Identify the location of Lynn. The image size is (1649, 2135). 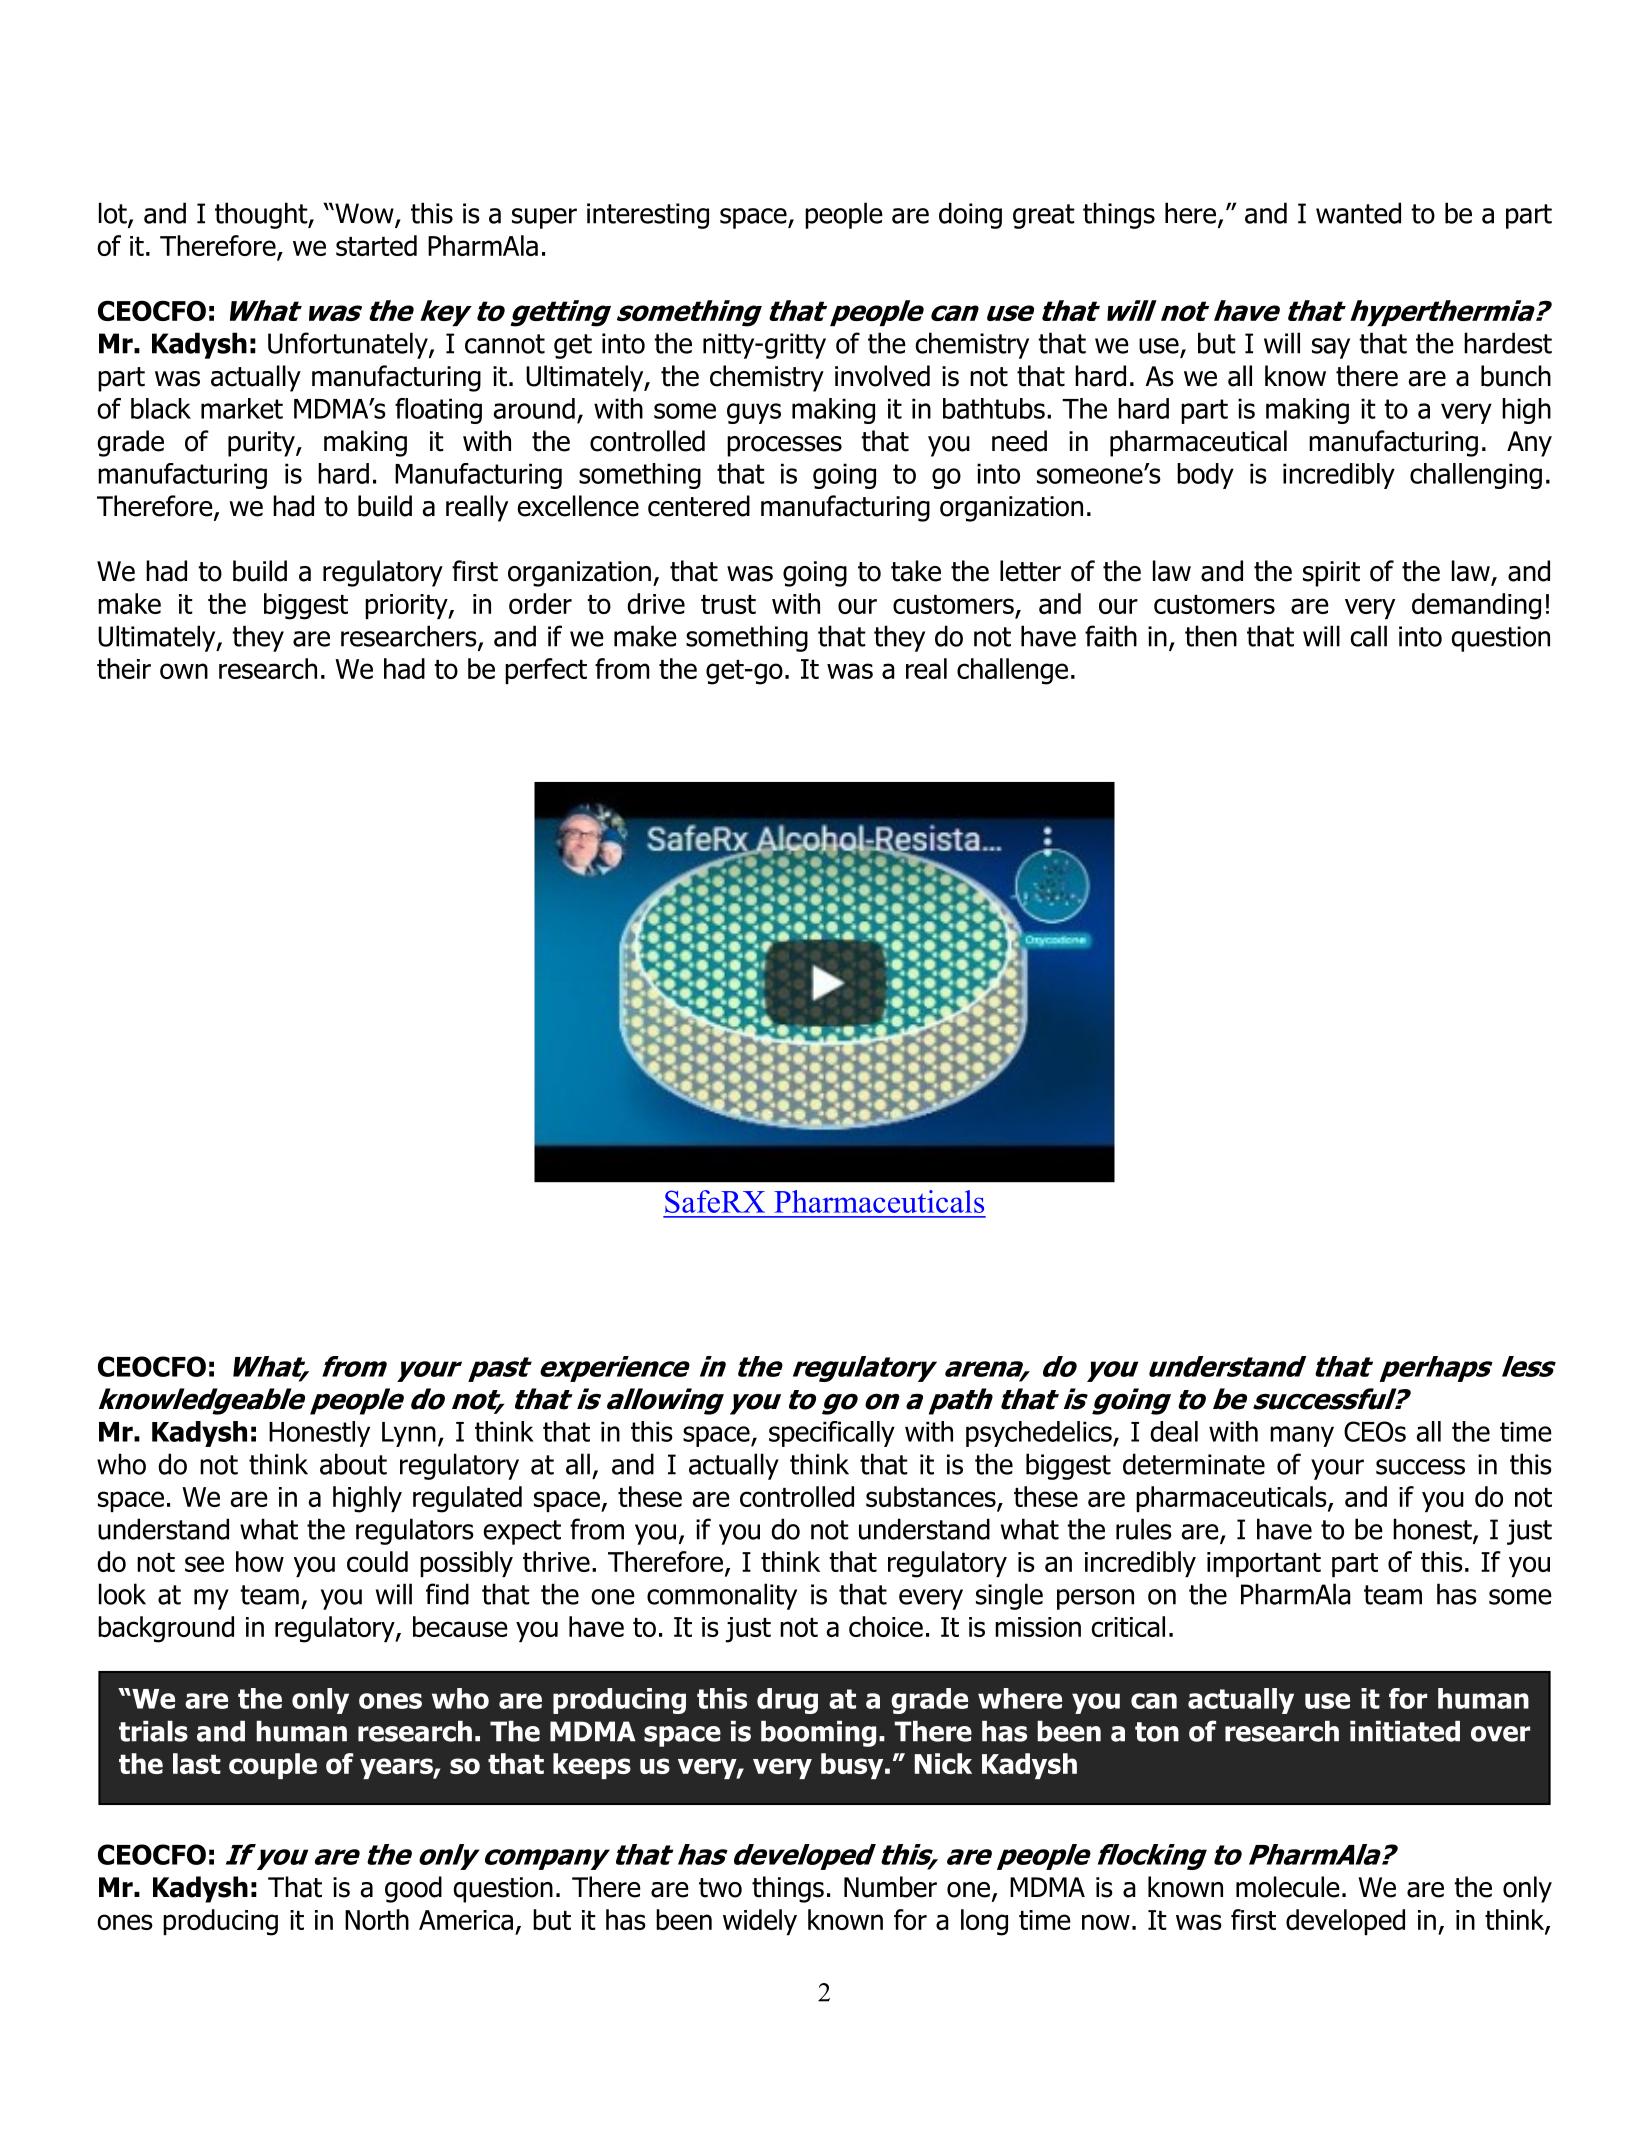
(409, 1434).
